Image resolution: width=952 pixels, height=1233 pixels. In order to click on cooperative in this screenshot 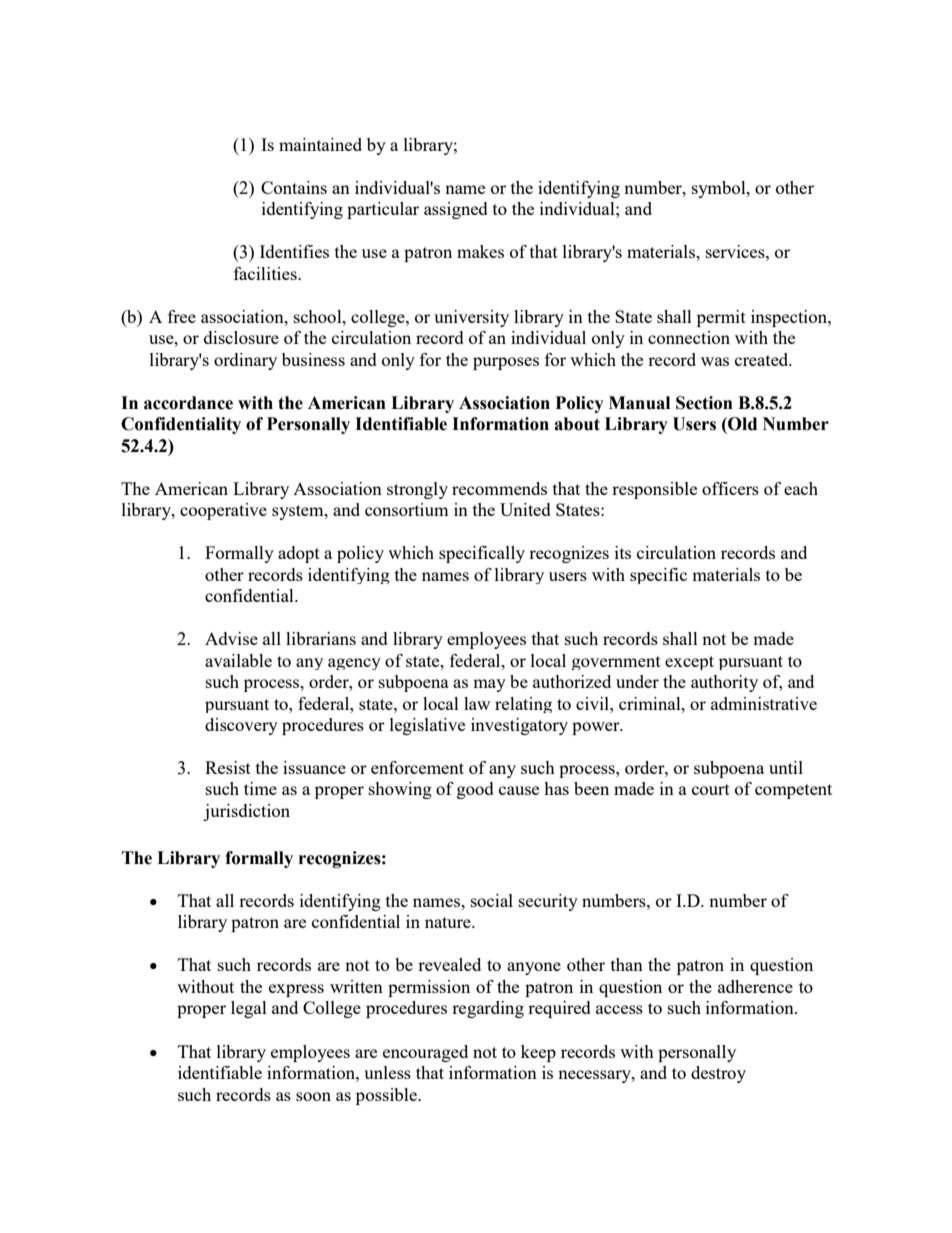, I will do `click(223, 511)`.
